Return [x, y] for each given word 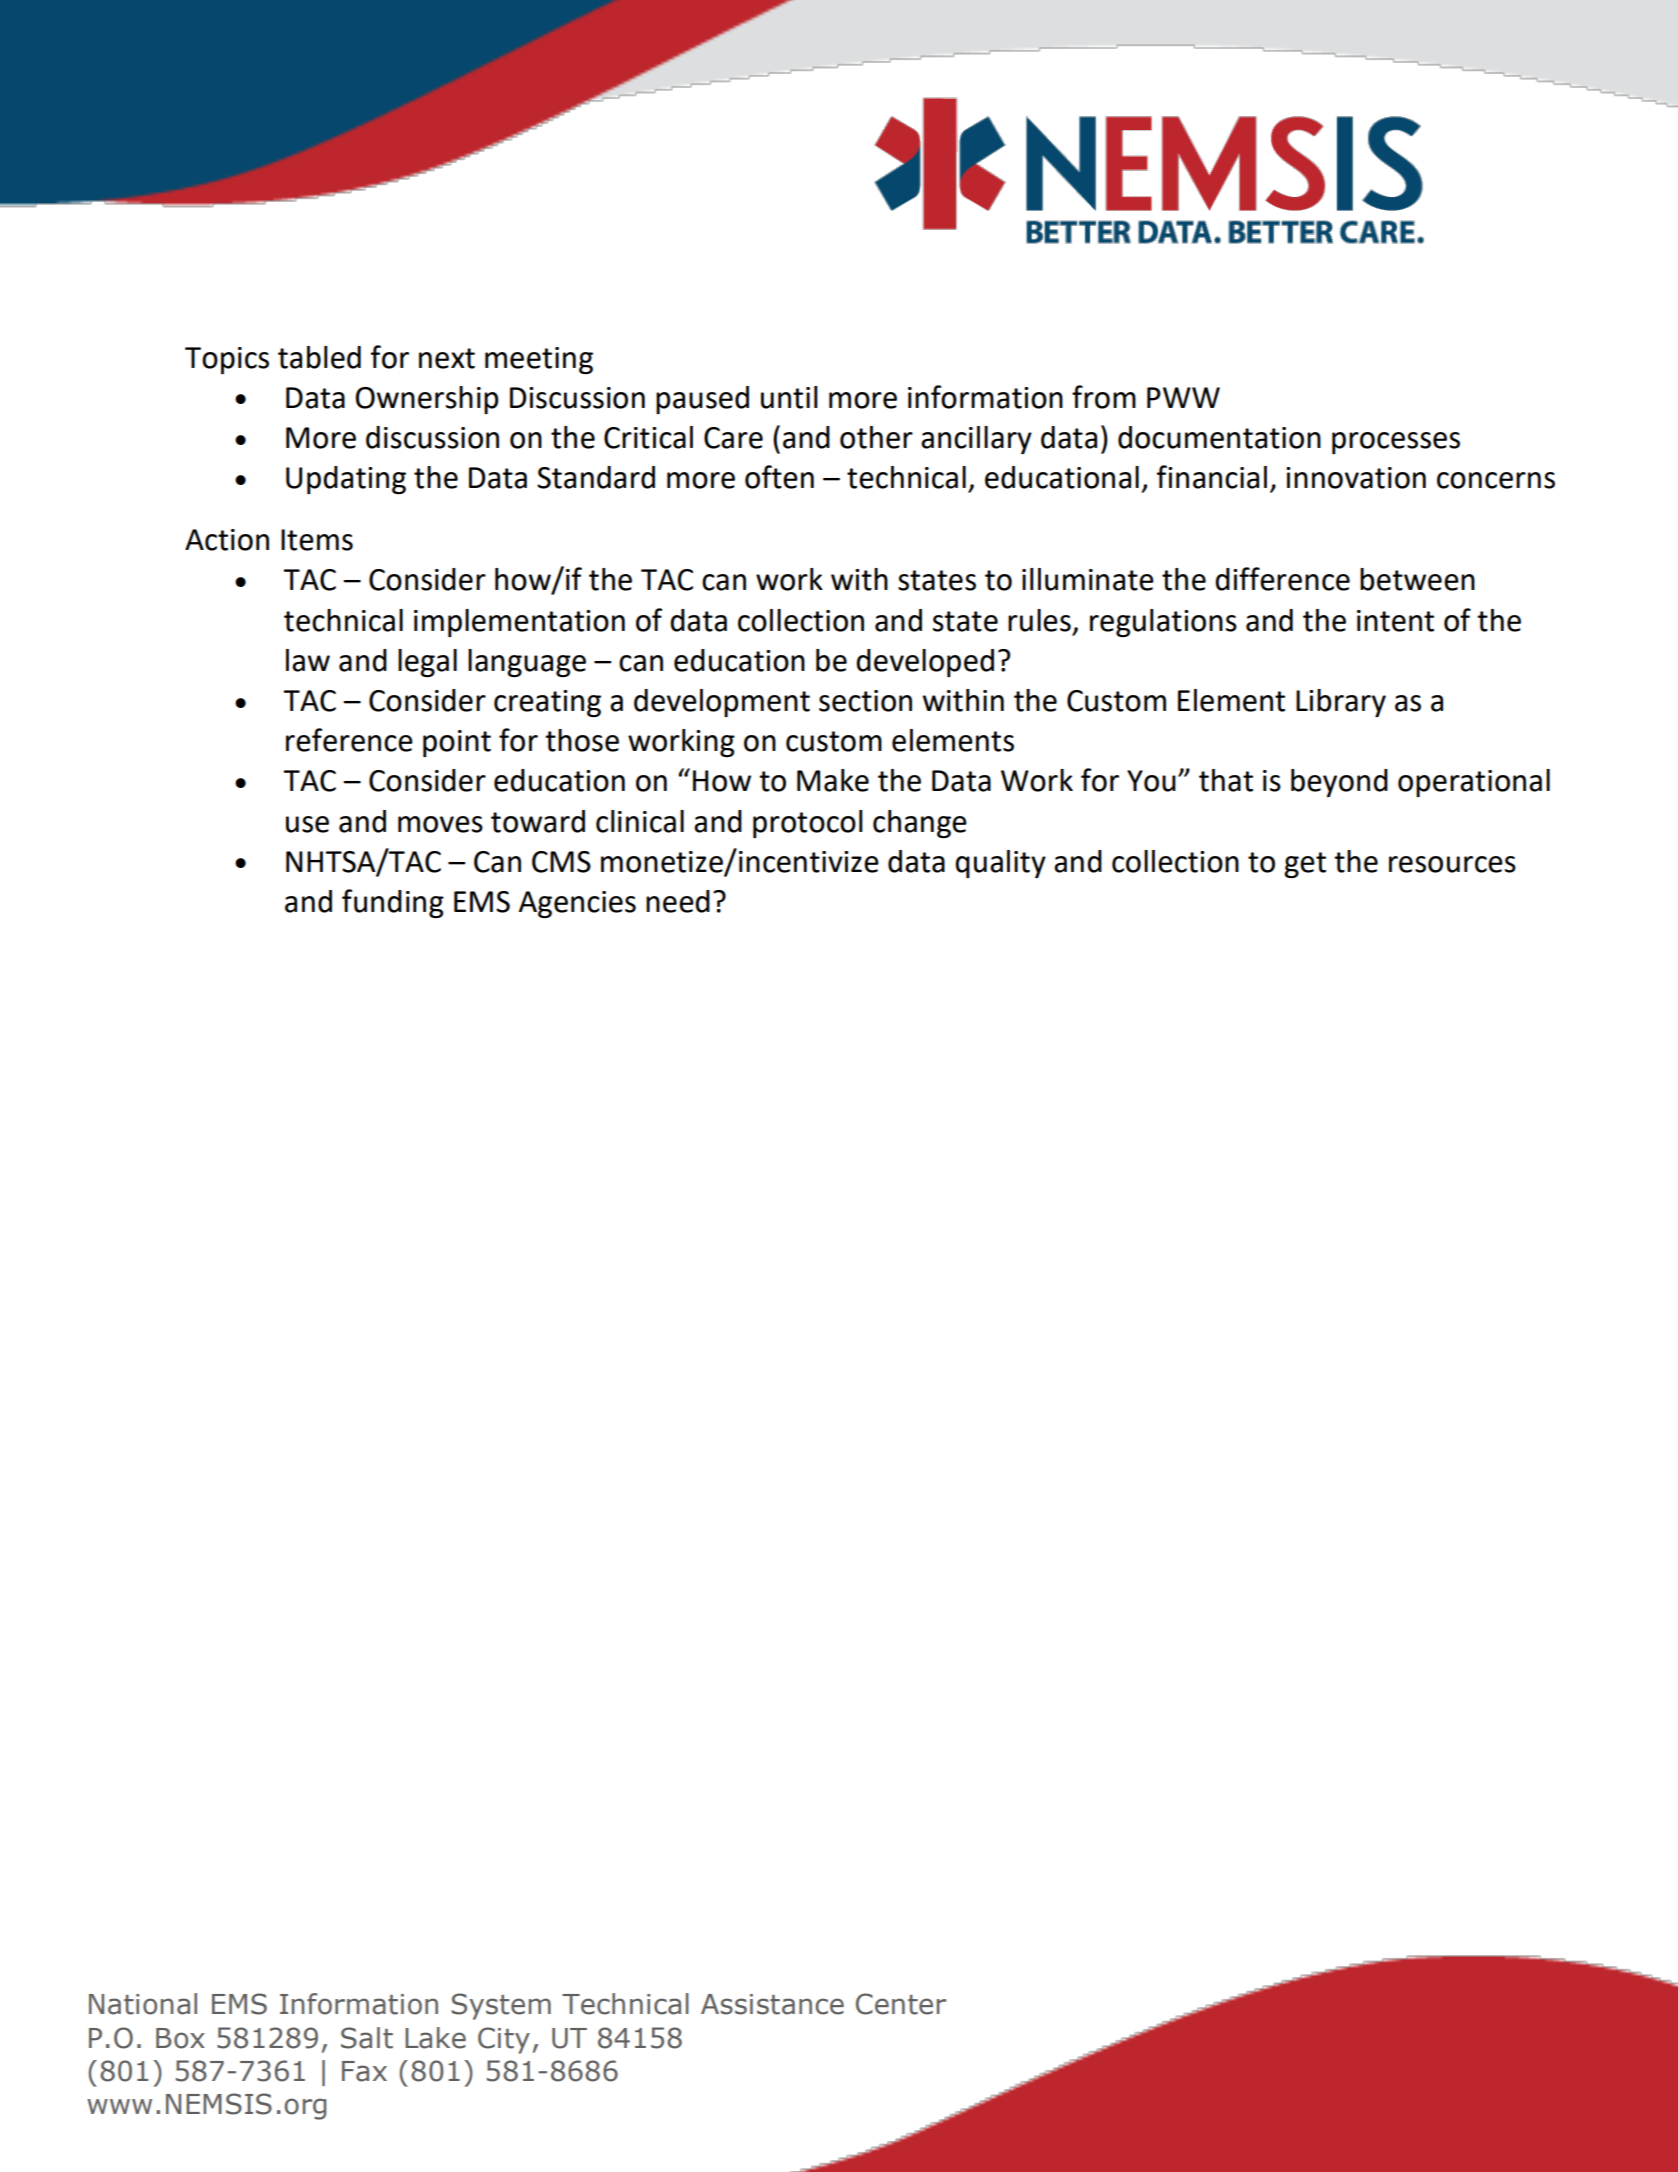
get [1305, 865]
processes [1396, 443]
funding [393, 903]
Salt [367, 2038]
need [678, 901]
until [789, 397]
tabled [319, 357]
